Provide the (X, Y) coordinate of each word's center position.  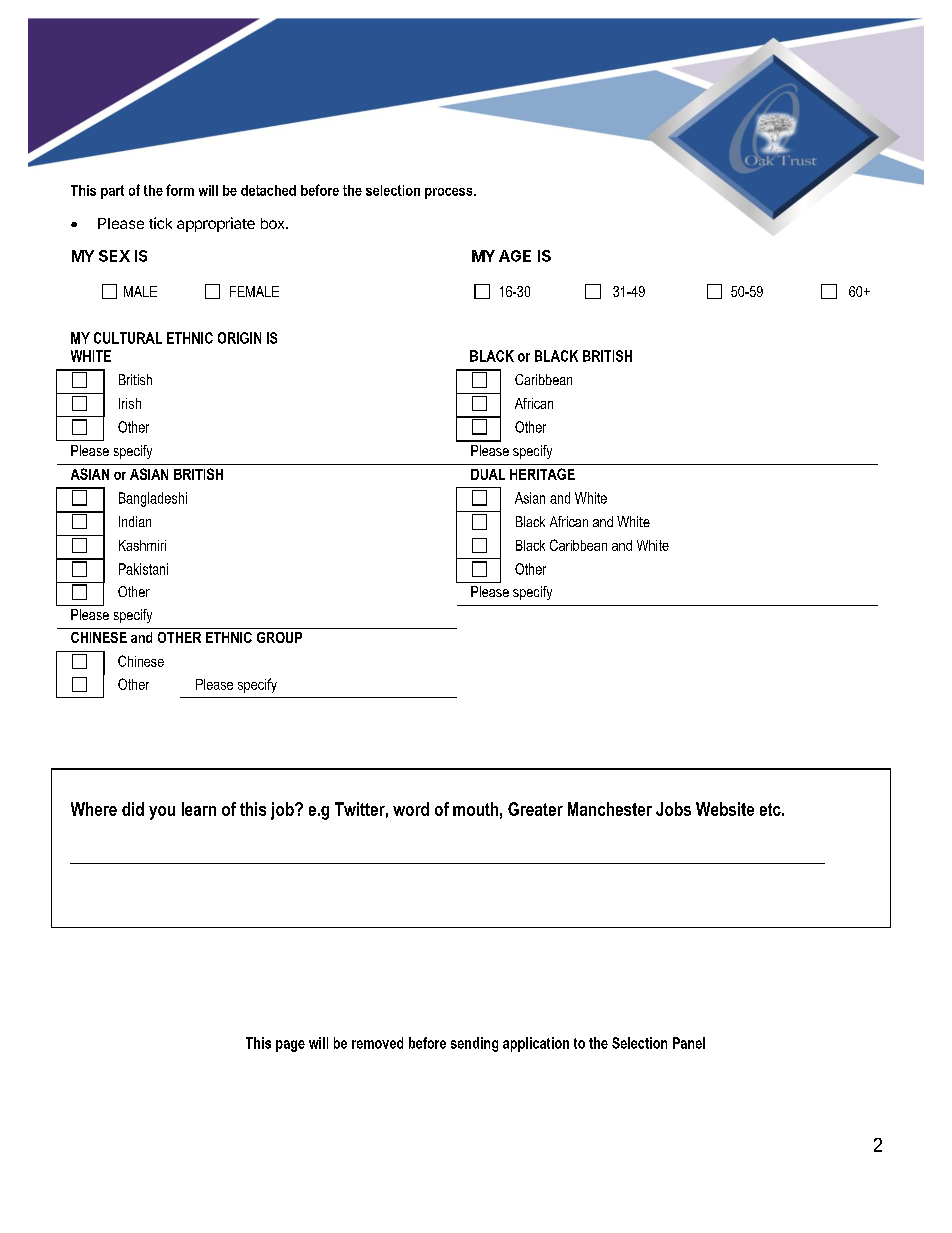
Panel (689, 1043)
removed (377, 1043)
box (274, 223)
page (290, 1046)
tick (160, 223)
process (450, 193)
